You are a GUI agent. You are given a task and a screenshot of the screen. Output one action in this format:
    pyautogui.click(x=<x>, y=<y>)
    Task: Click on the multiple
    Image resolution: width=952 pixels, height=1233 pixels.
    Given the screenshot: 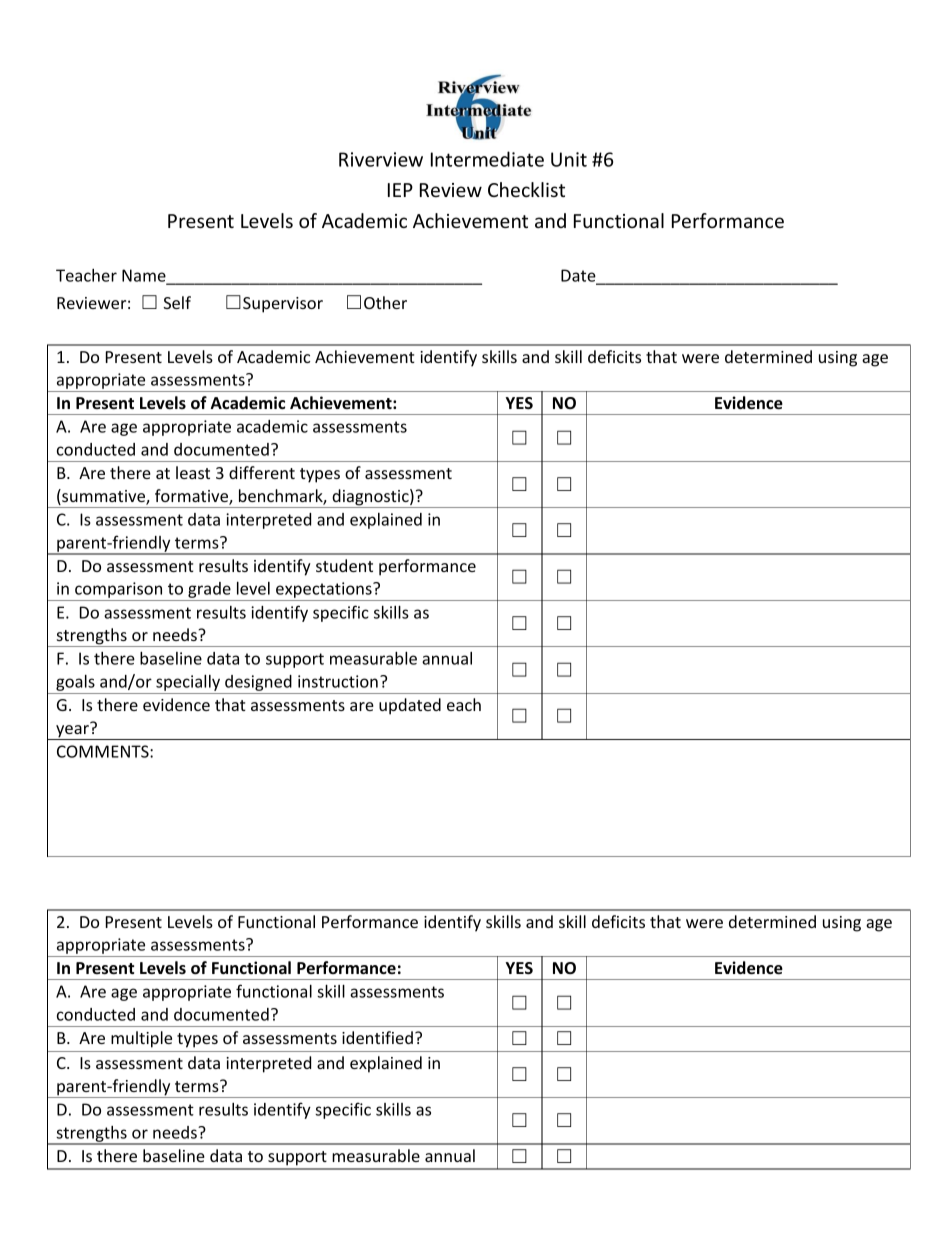 What is the action you would take?
    pyautogui.click(x=141, y=1039)
